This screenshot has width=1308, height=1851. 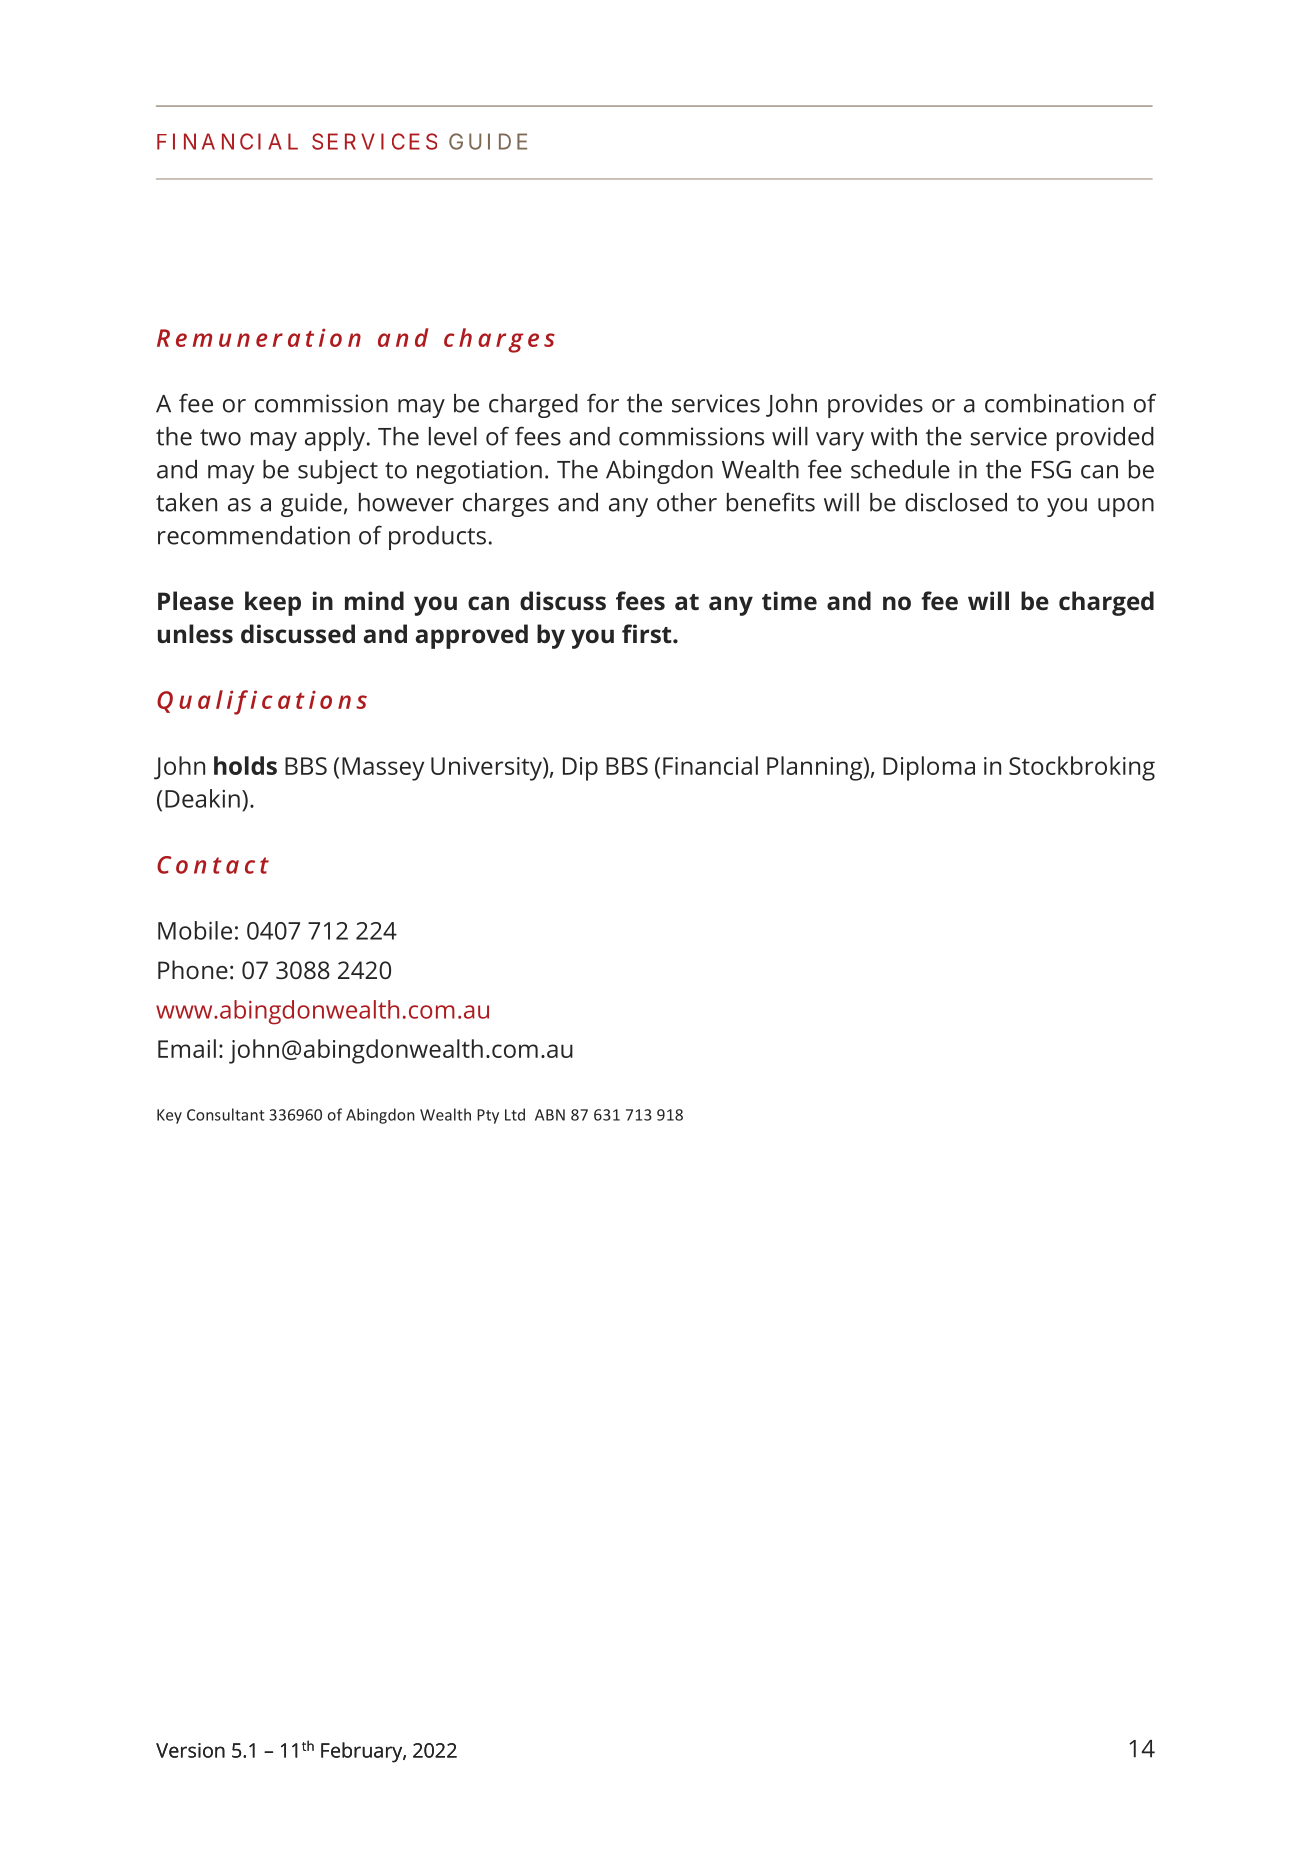 What do you see at coordinates (603, 403) in the screenshot?
I see `for` at bounding box center [603, 403].
